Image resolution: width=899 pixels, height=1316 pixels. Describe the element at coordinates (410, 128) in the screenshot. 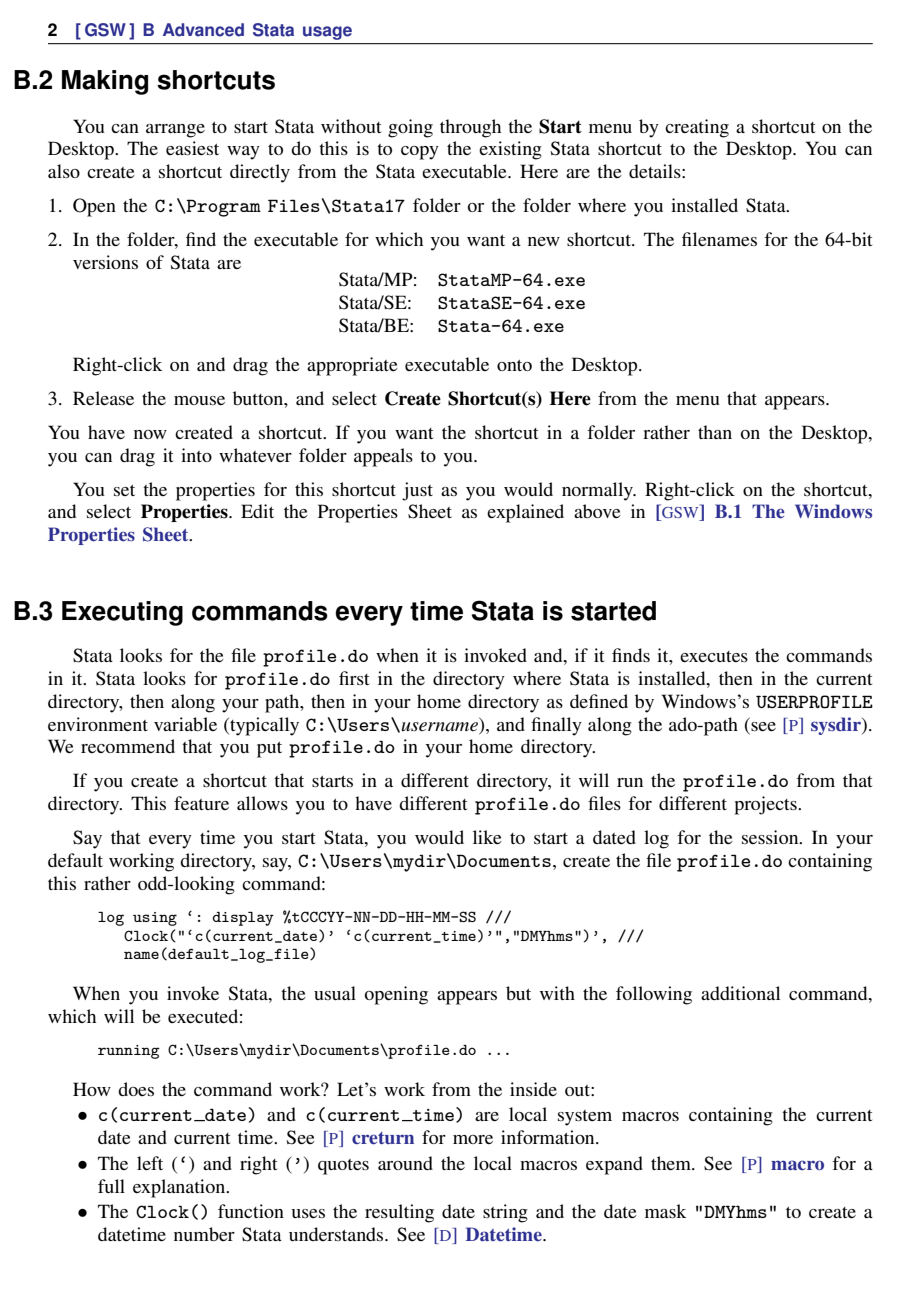

I see `going` at that location.
